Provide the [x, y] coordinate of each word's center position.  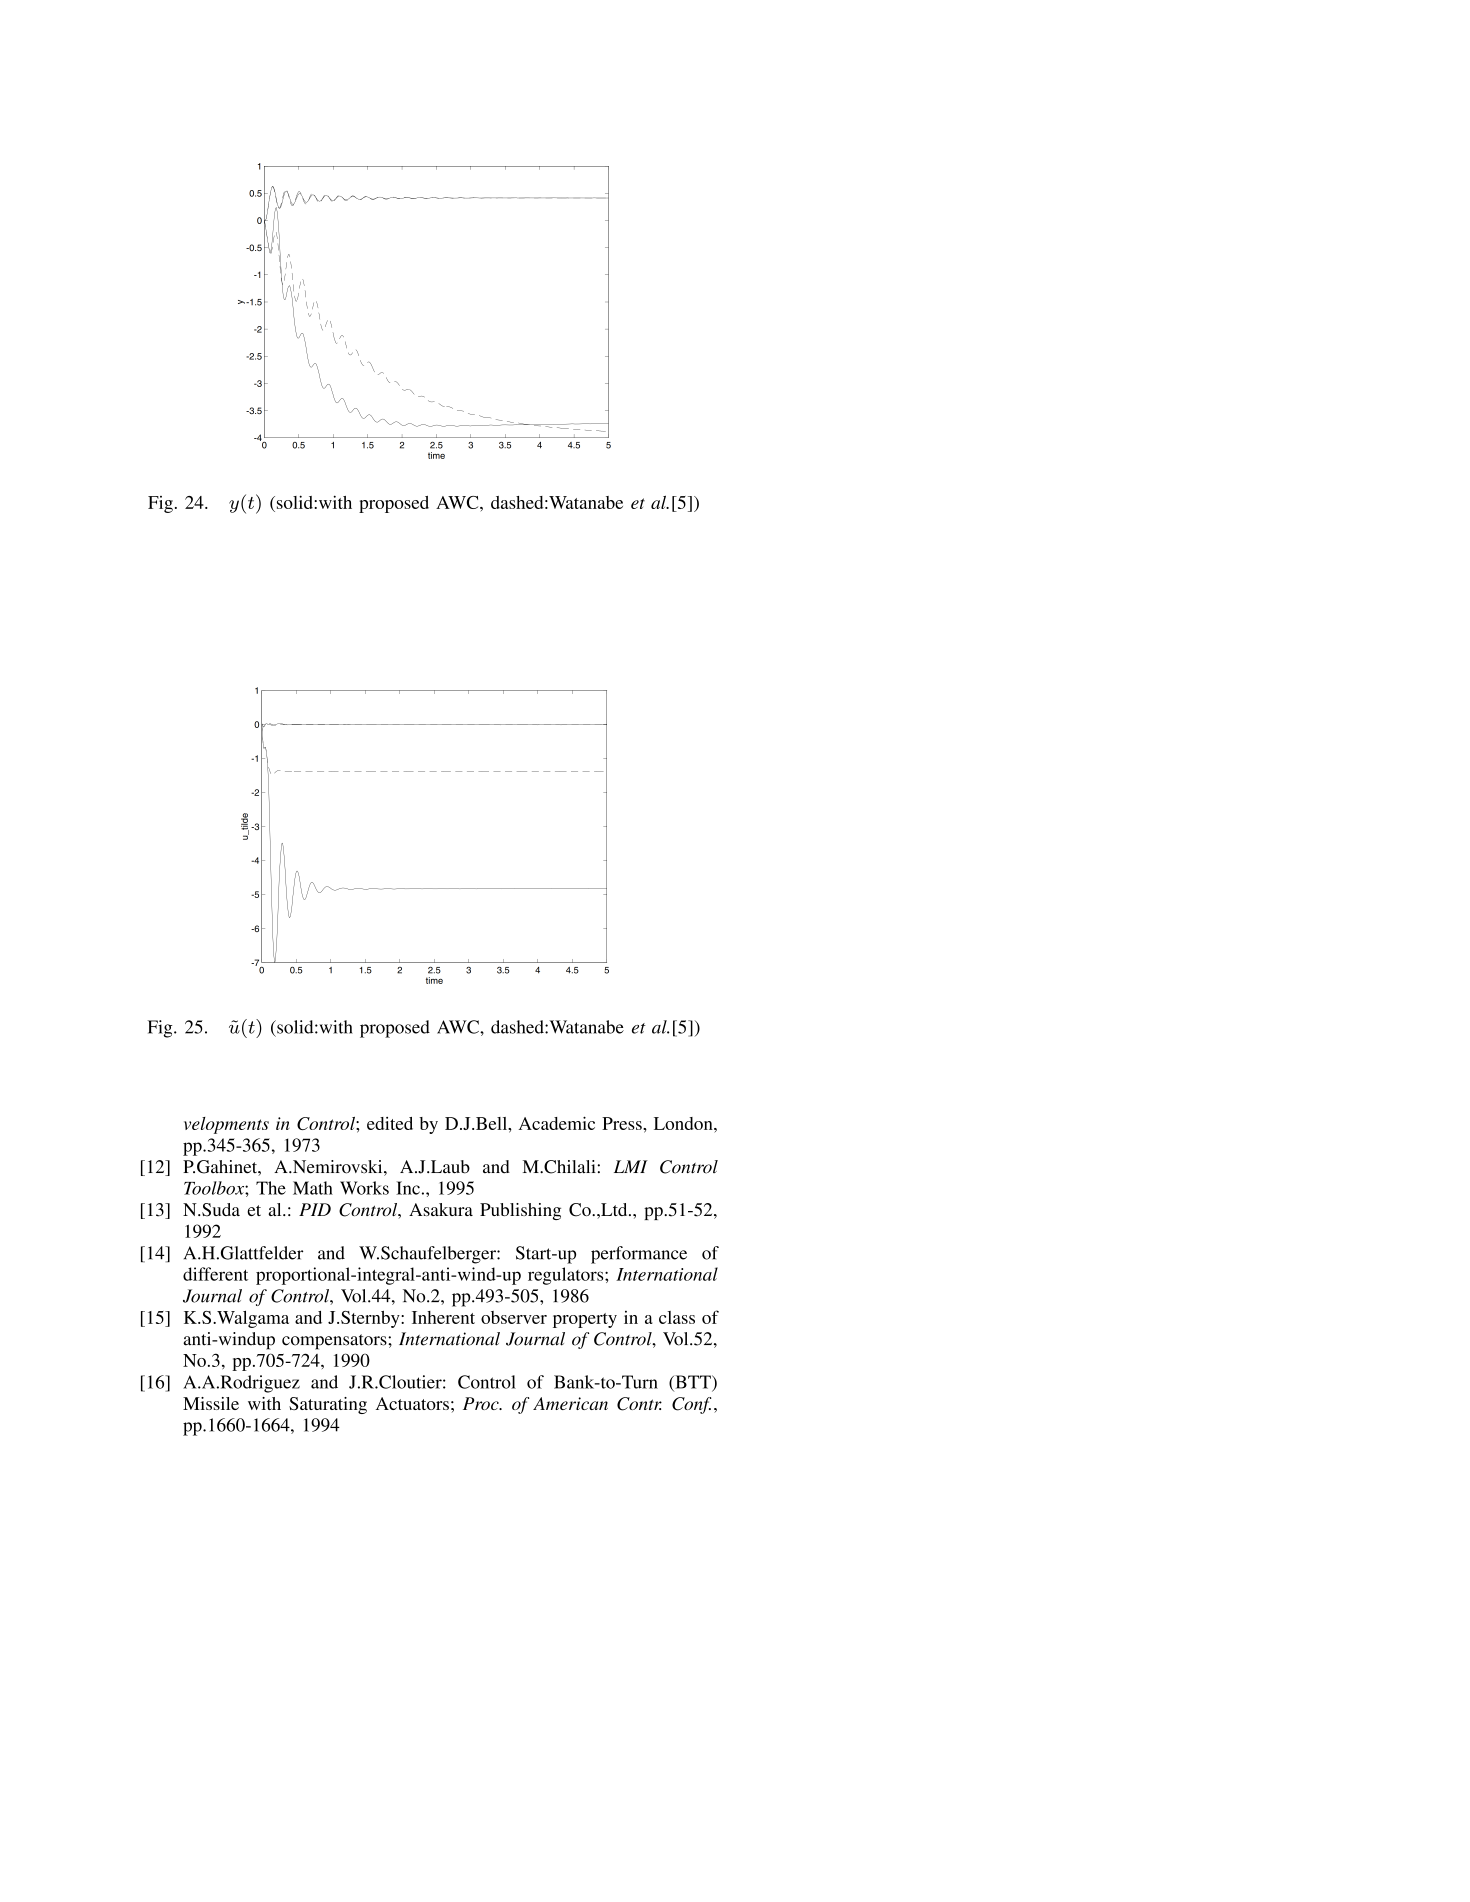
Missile [211, 1403]
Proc [482, 1403]
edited [390, 1123]
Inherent [443, 1317]
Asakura [441, 1209]
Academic [557, 1123]
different [215, 1274]
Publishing [520, 1211]
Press [623, 1123]
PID [315, 1209]
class [677, 1317]
